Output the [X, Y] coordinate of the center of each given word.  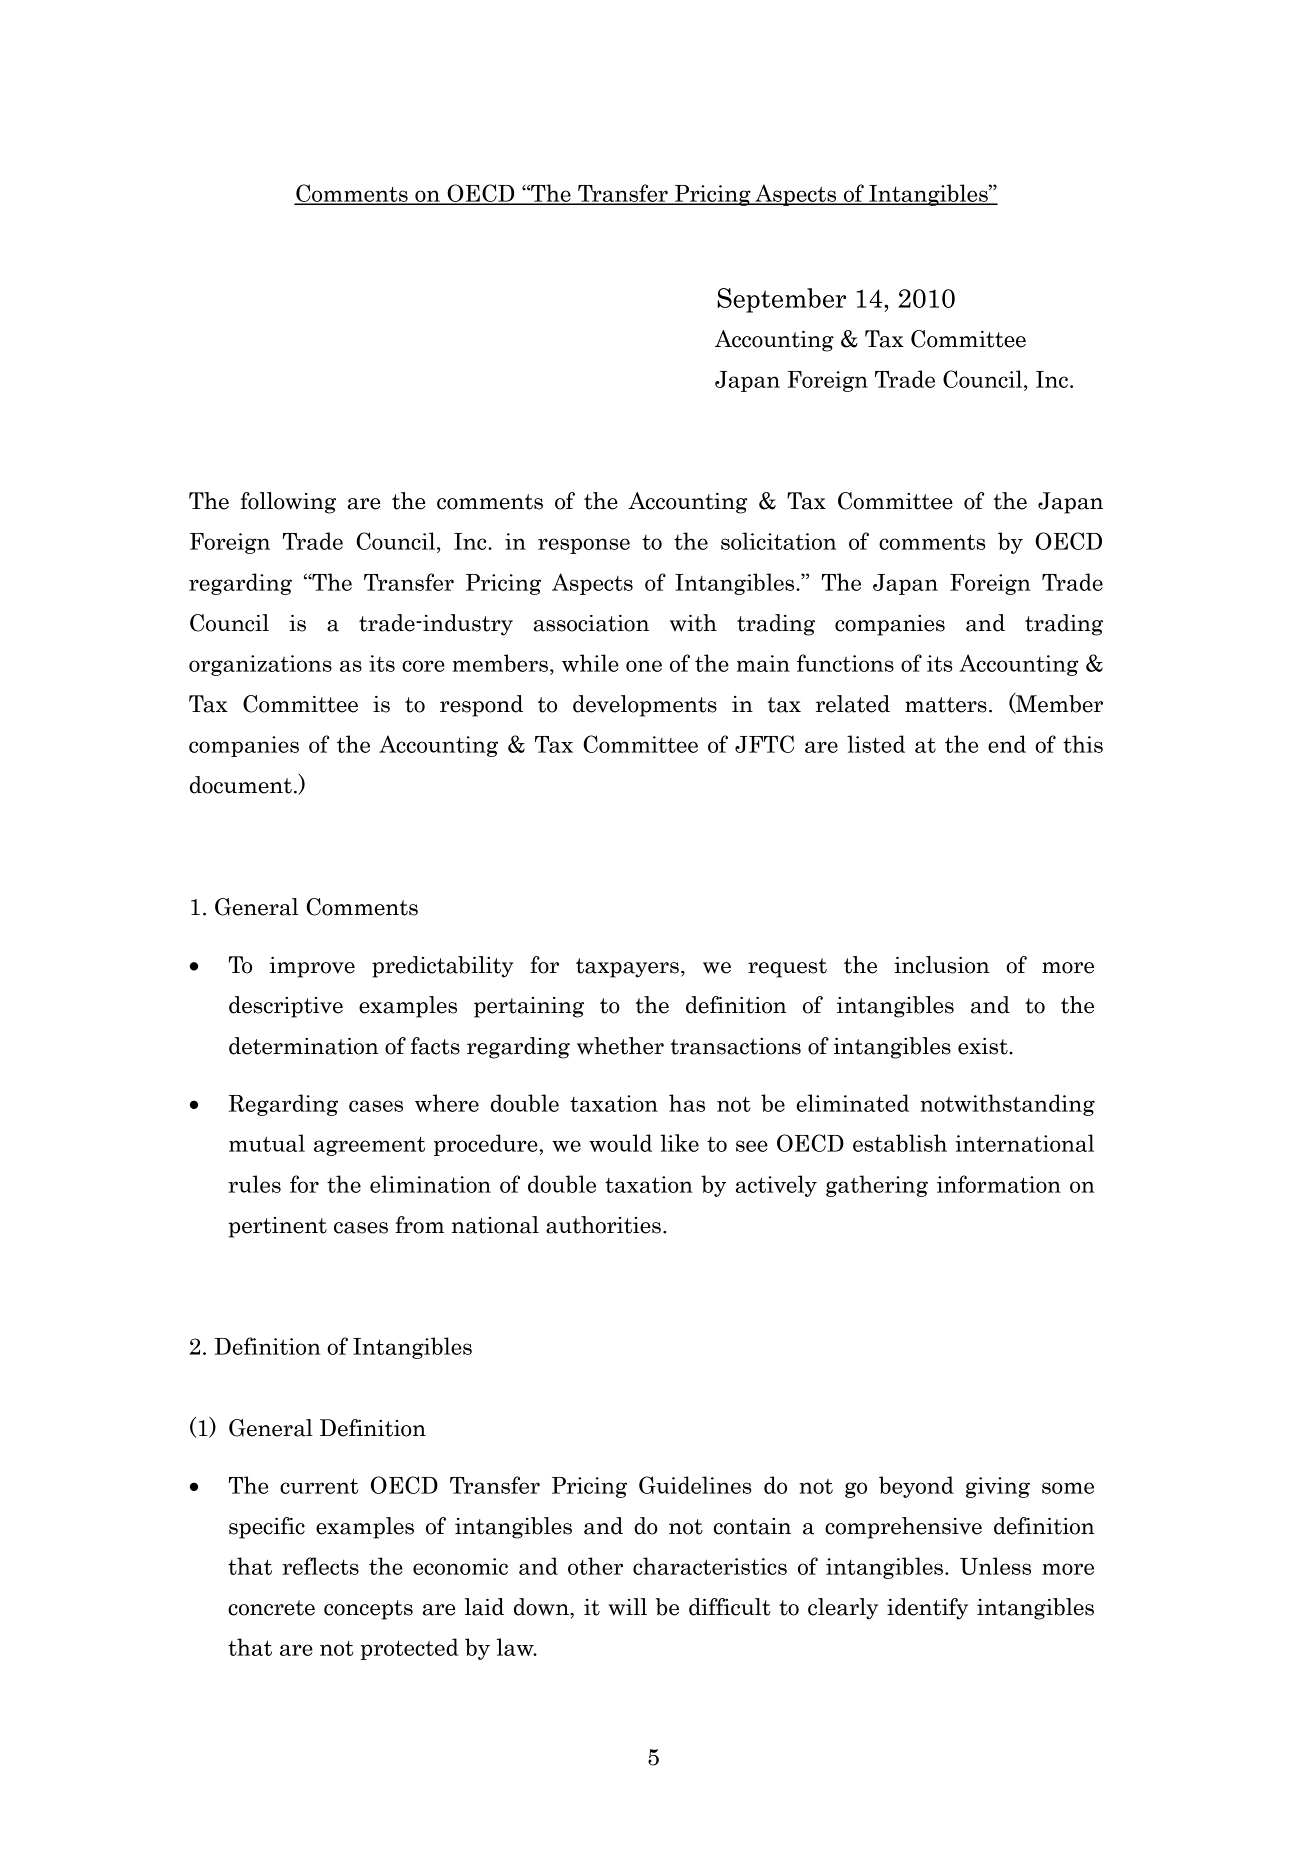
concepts [368, 1610]
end [1007, 744]
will [628, 1607]
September [781, 300]
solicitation [778, 541]
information [999, 1184]
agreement [369, 1146]
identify [927, 1609]
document [241, 785]
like [679, 1143]
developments [645, 706]
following [288, 503]
